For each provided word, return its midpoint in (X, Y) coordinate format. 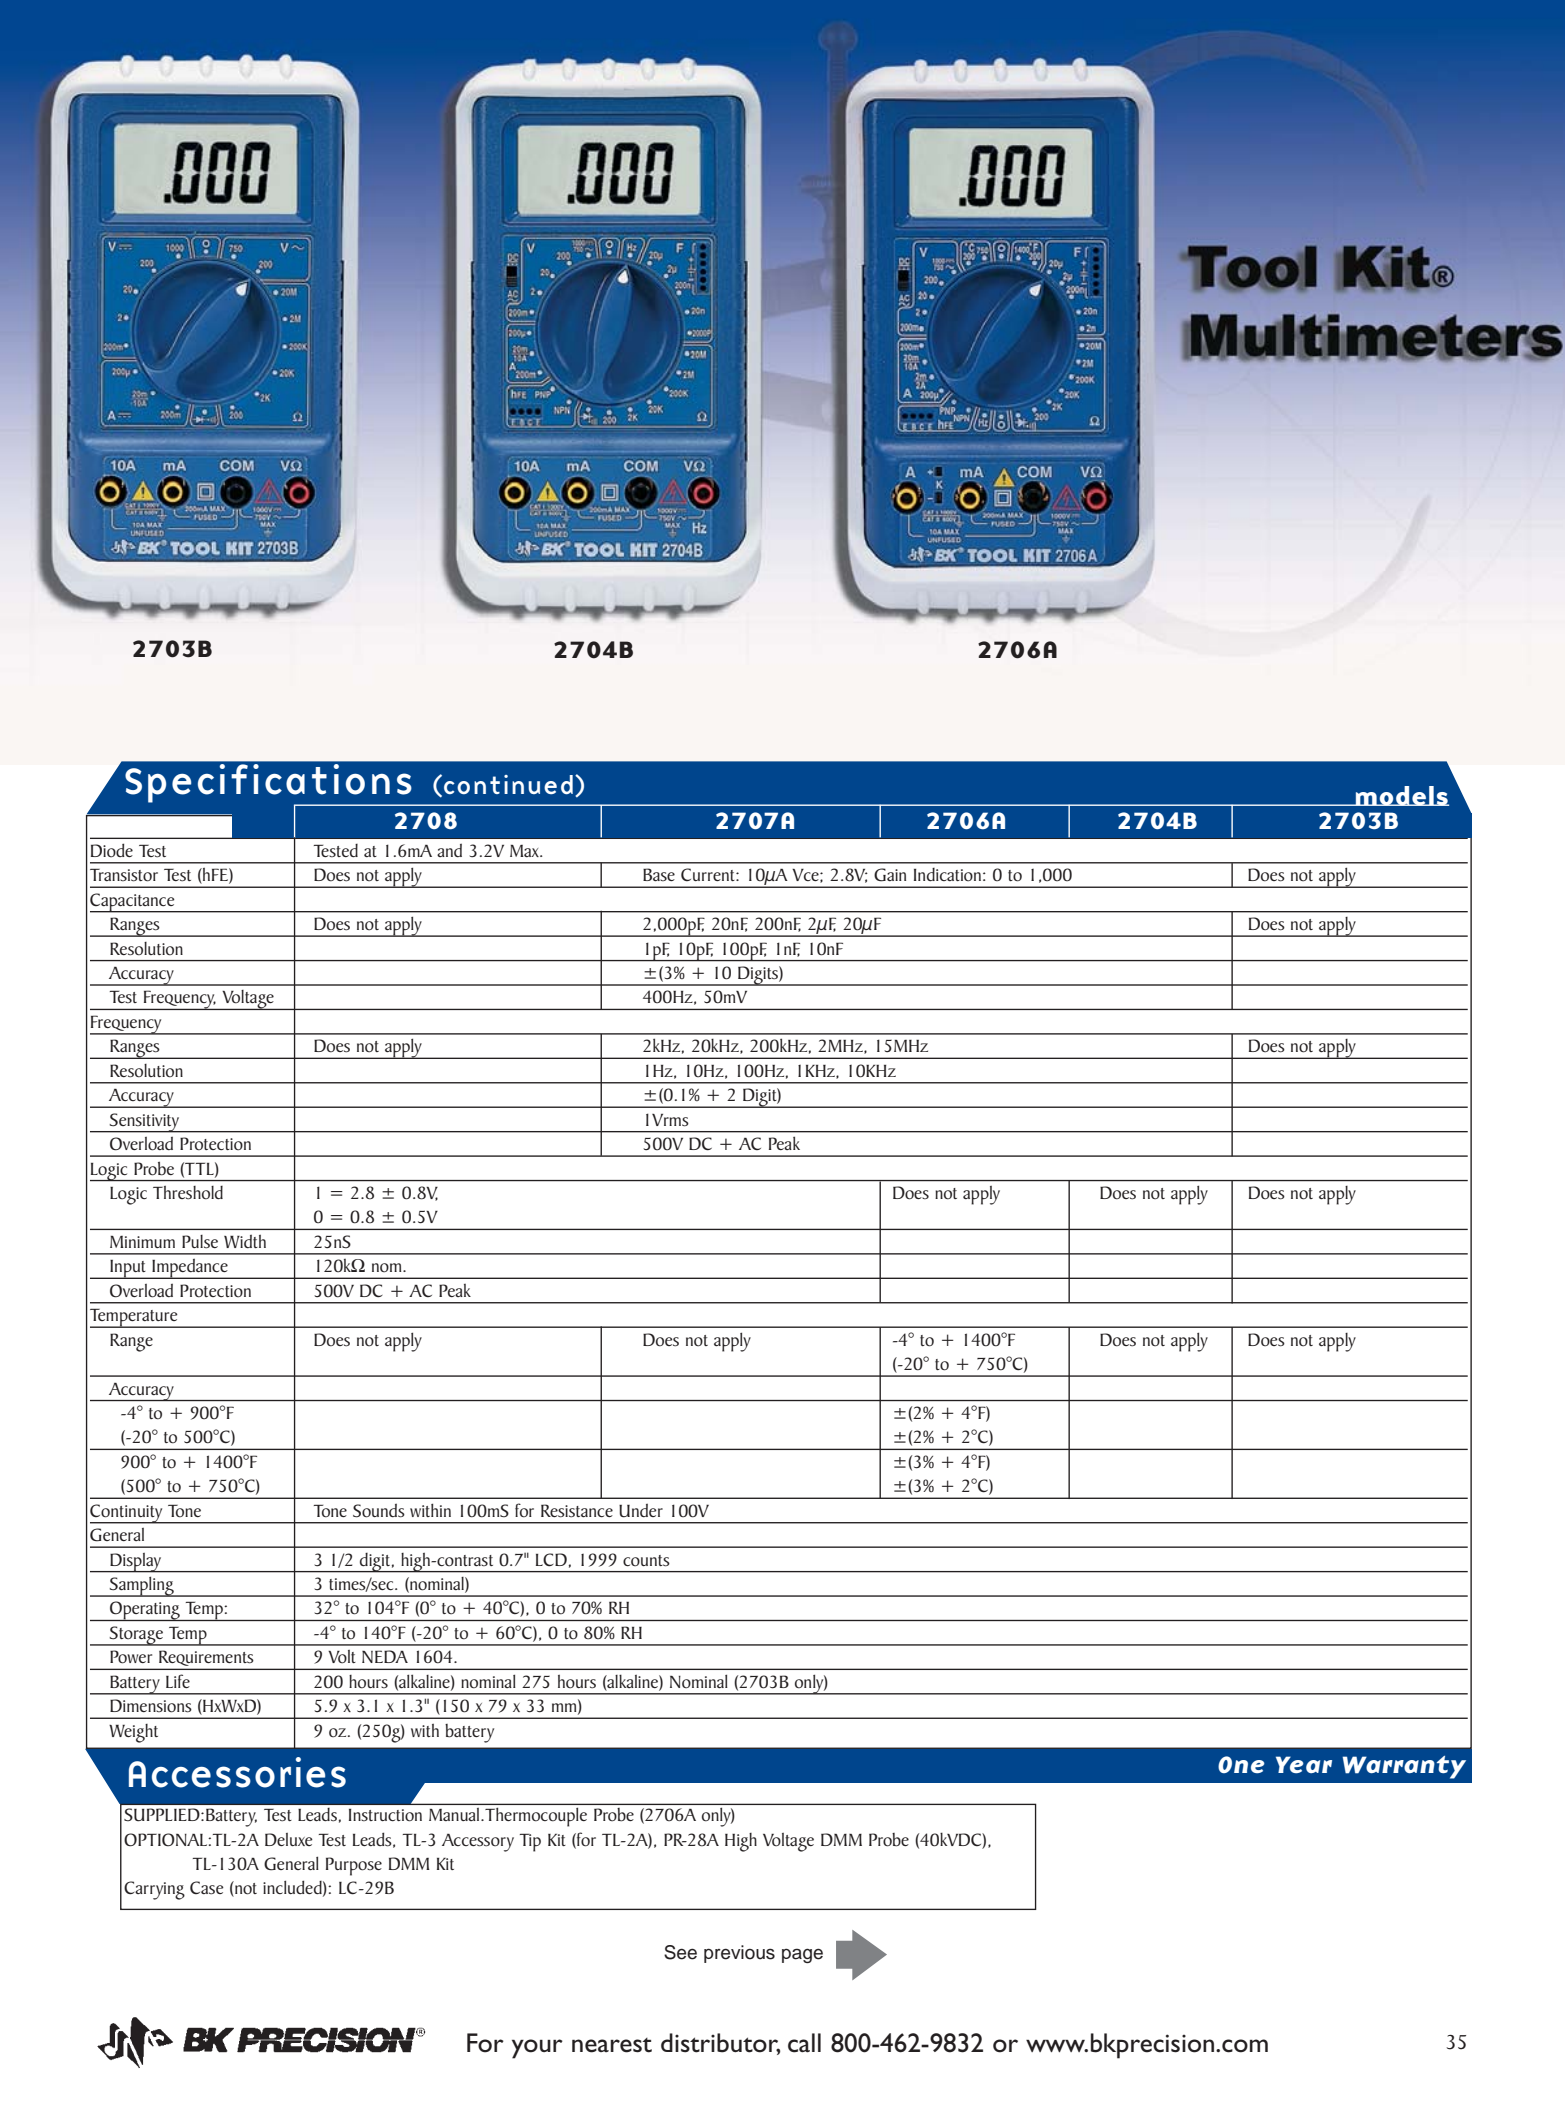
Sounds (379, 1510)
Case (207, 1888)
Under (641, 1510)
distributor (720, 2044)
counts (646, 1561)
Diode (112, 850)
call (804, 2043)
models (1401, 796)
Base (659, 874)
